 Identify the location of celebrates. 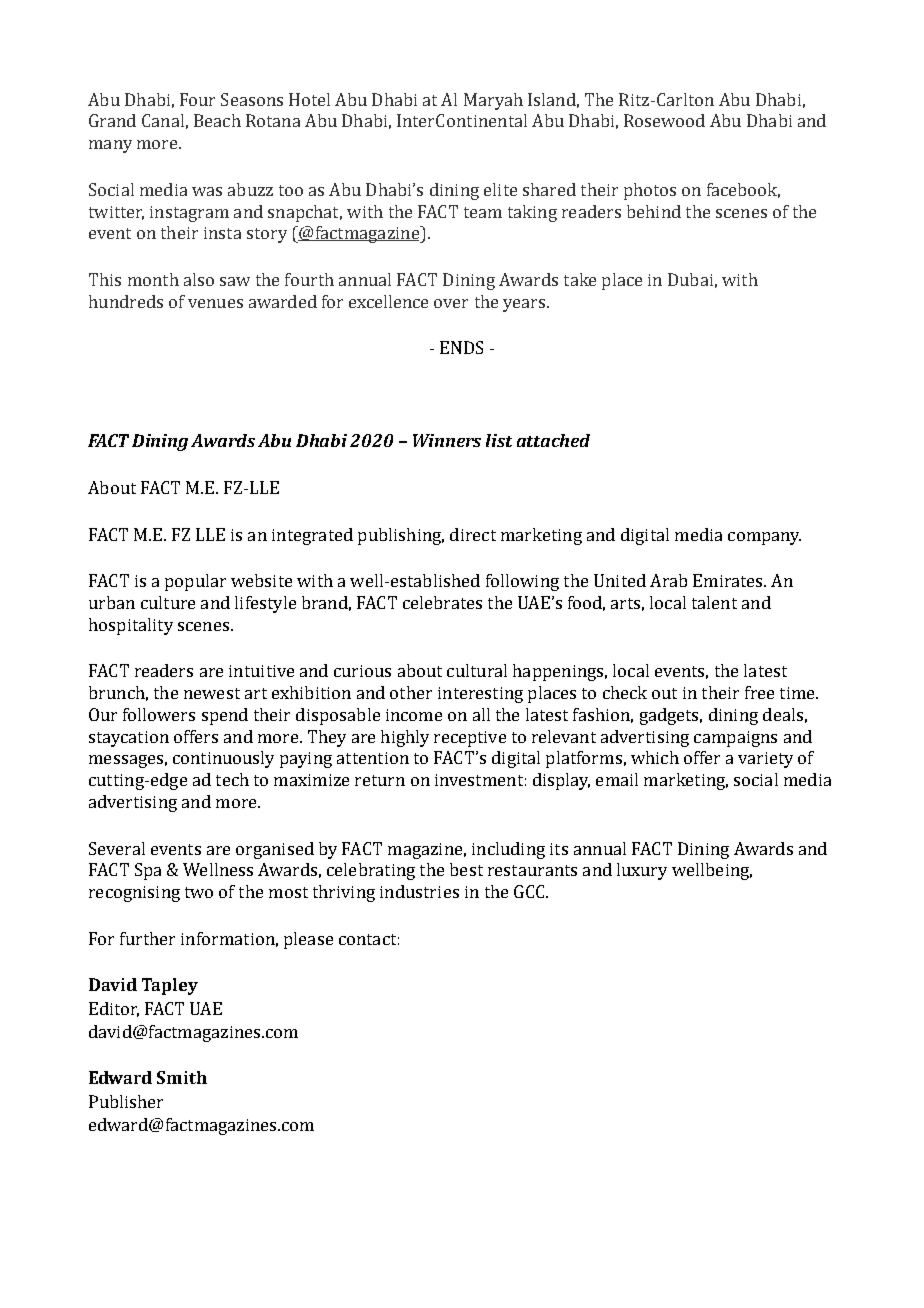
(442, 602).
